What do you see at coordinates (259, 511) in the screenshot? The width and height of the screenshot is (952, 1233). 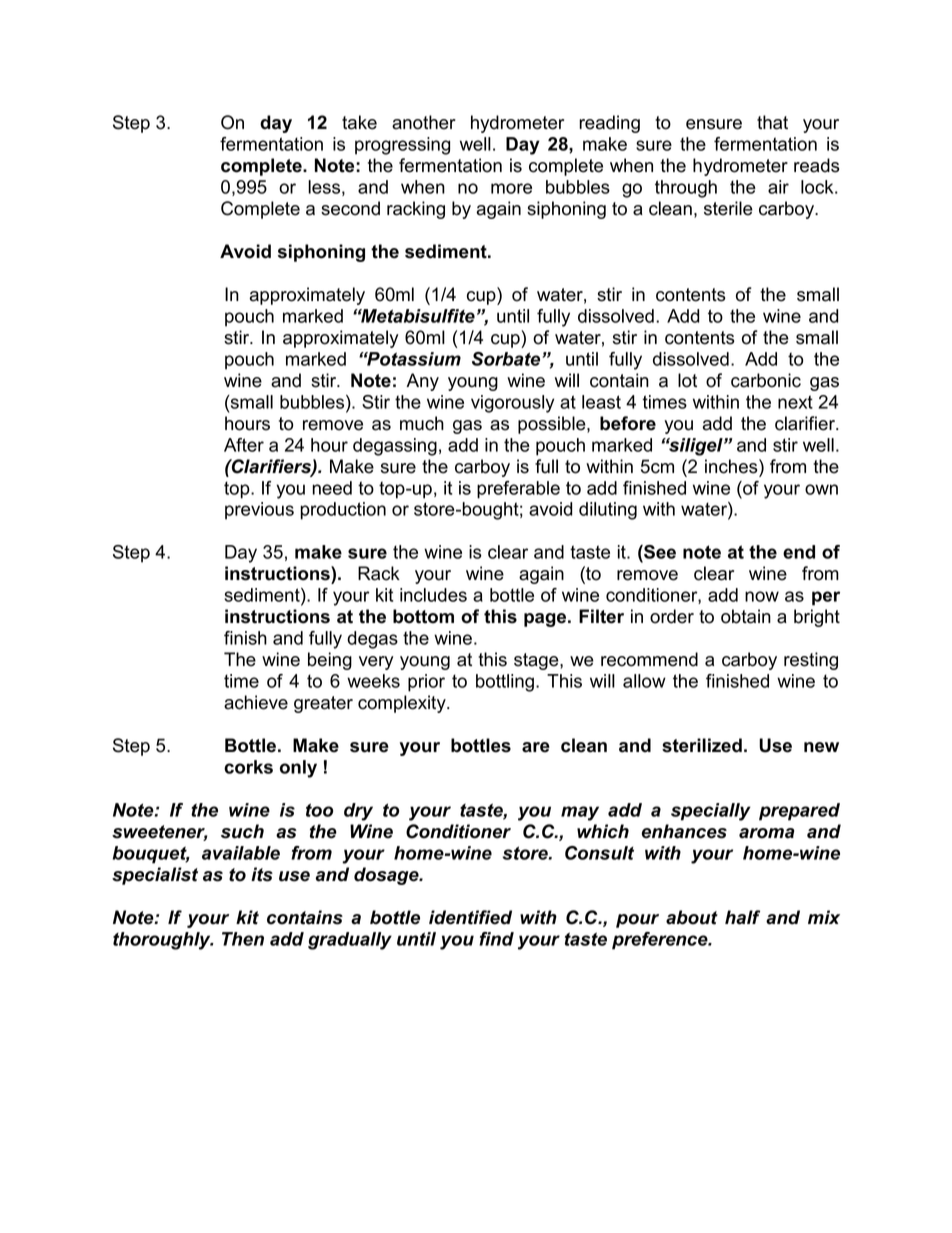 I see `previous` at bounding box center [259, 511].
